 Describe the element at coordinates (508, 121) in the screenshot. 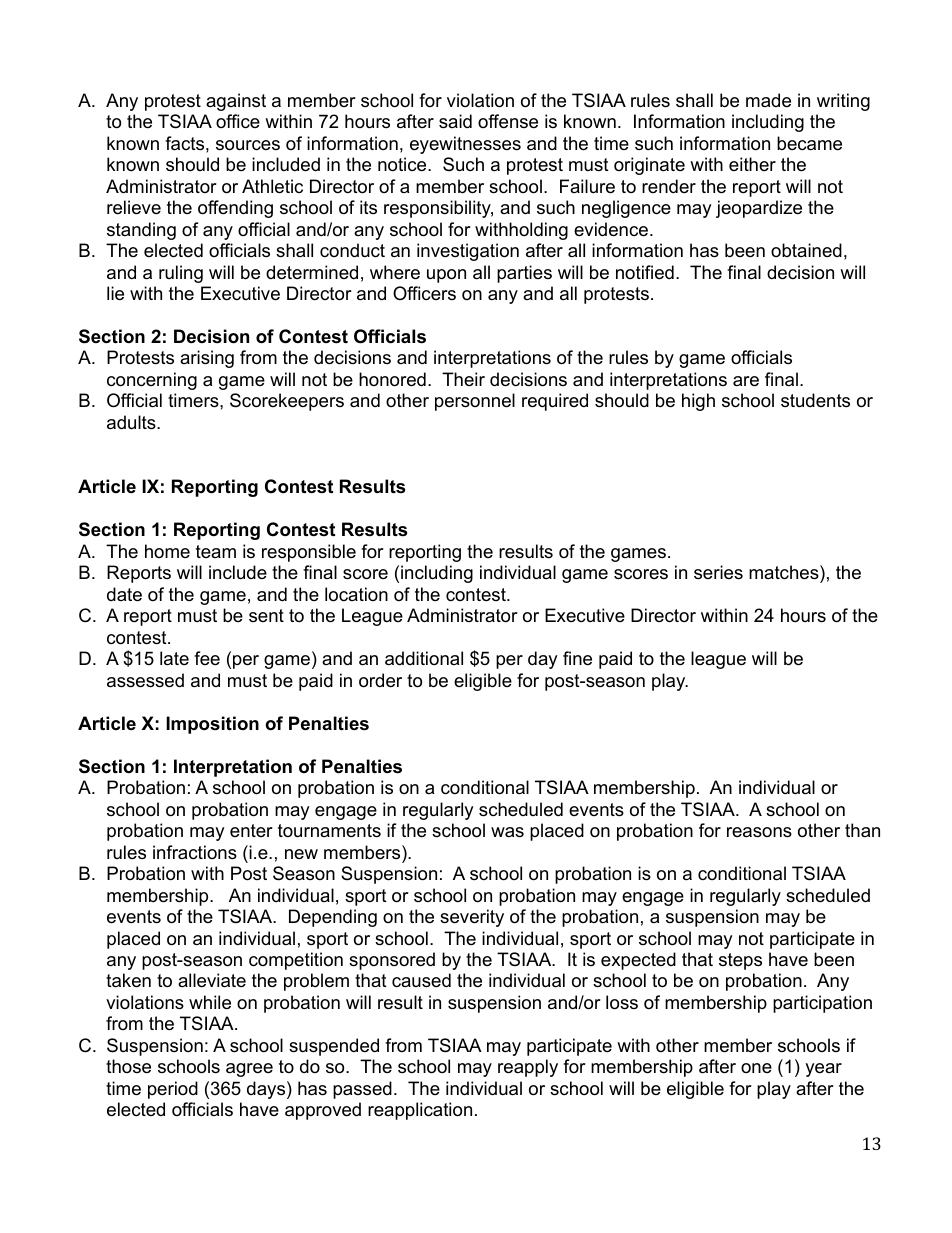

I see `offense` at that location.
